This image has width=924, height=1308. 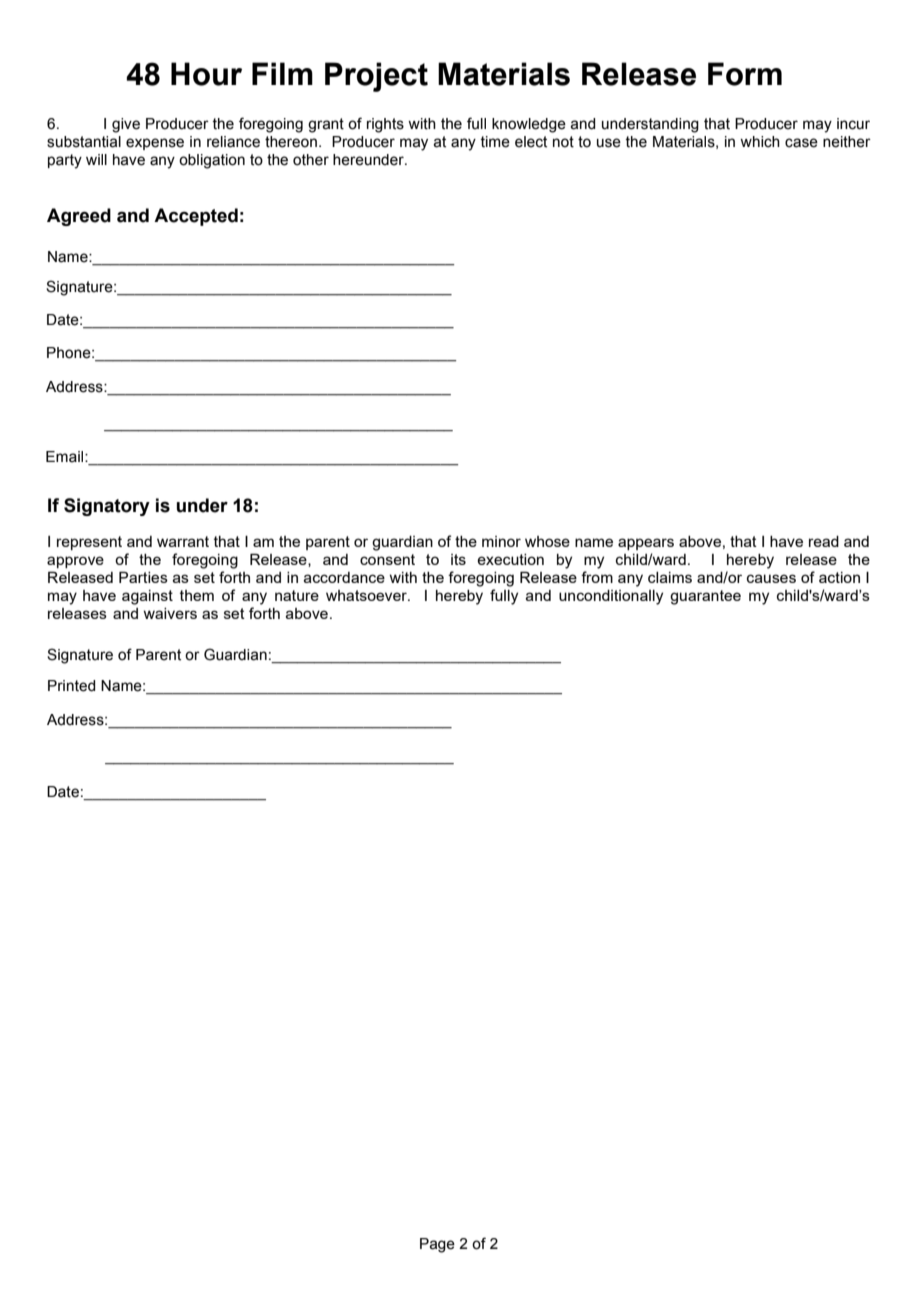 What do you see at coordinates (170, 613) in the image?
I see `waivers` at bounding box center [170, 613].
